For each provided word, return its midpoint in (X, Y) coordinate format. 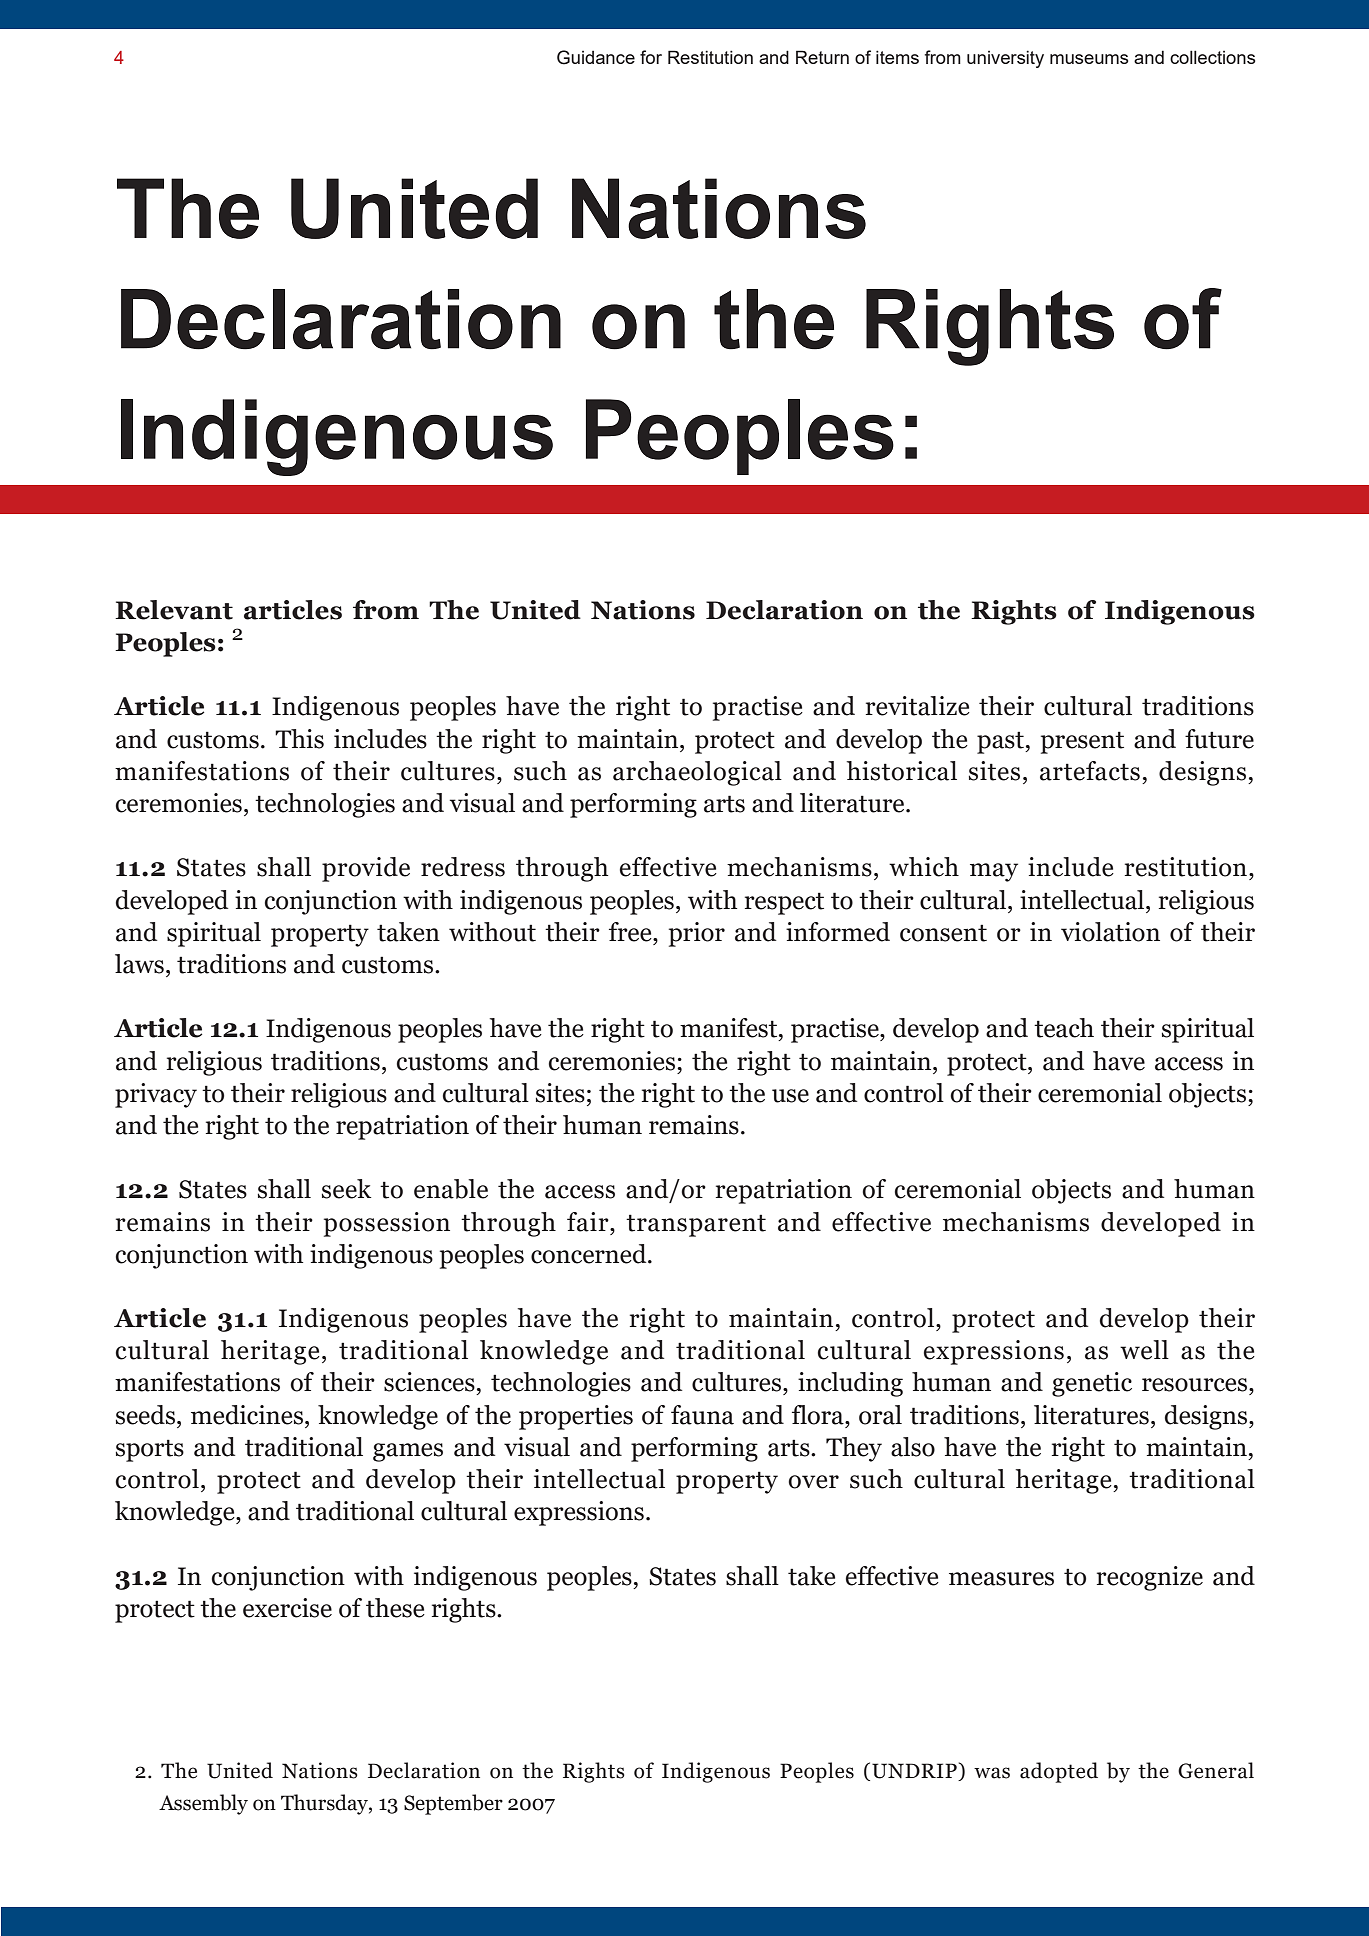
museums (1089, 59)
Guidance (596, 57)
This (299, 739)
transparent (696, 1225)
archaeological (697, 773)
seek (346, 1189)
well (1144, 1350)
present (1082, 742)
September (453, 1804)
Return (822, 57)
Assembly (203, 1804)
